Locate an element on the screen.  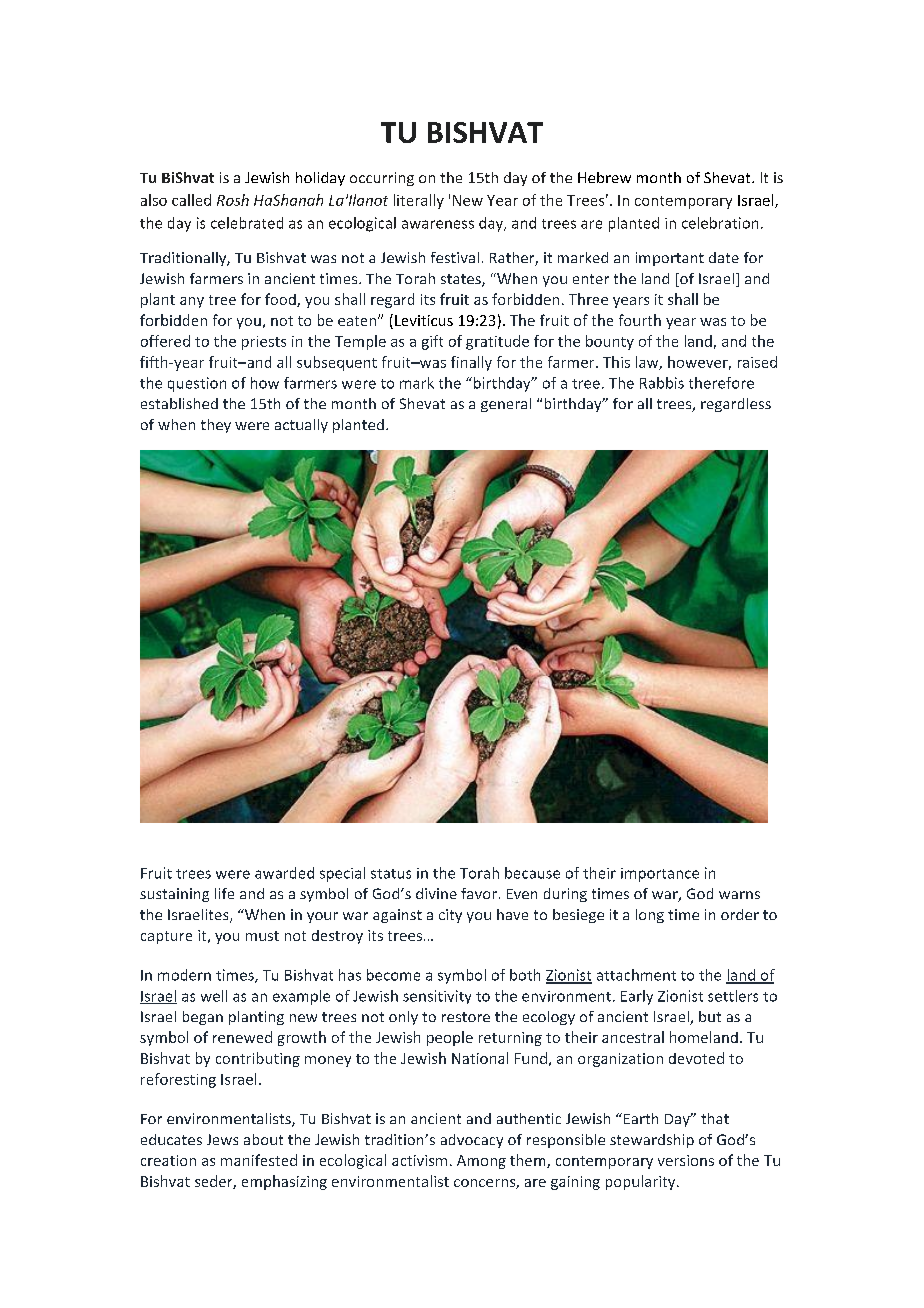
Rosh is located at coordinates (233, 200).
